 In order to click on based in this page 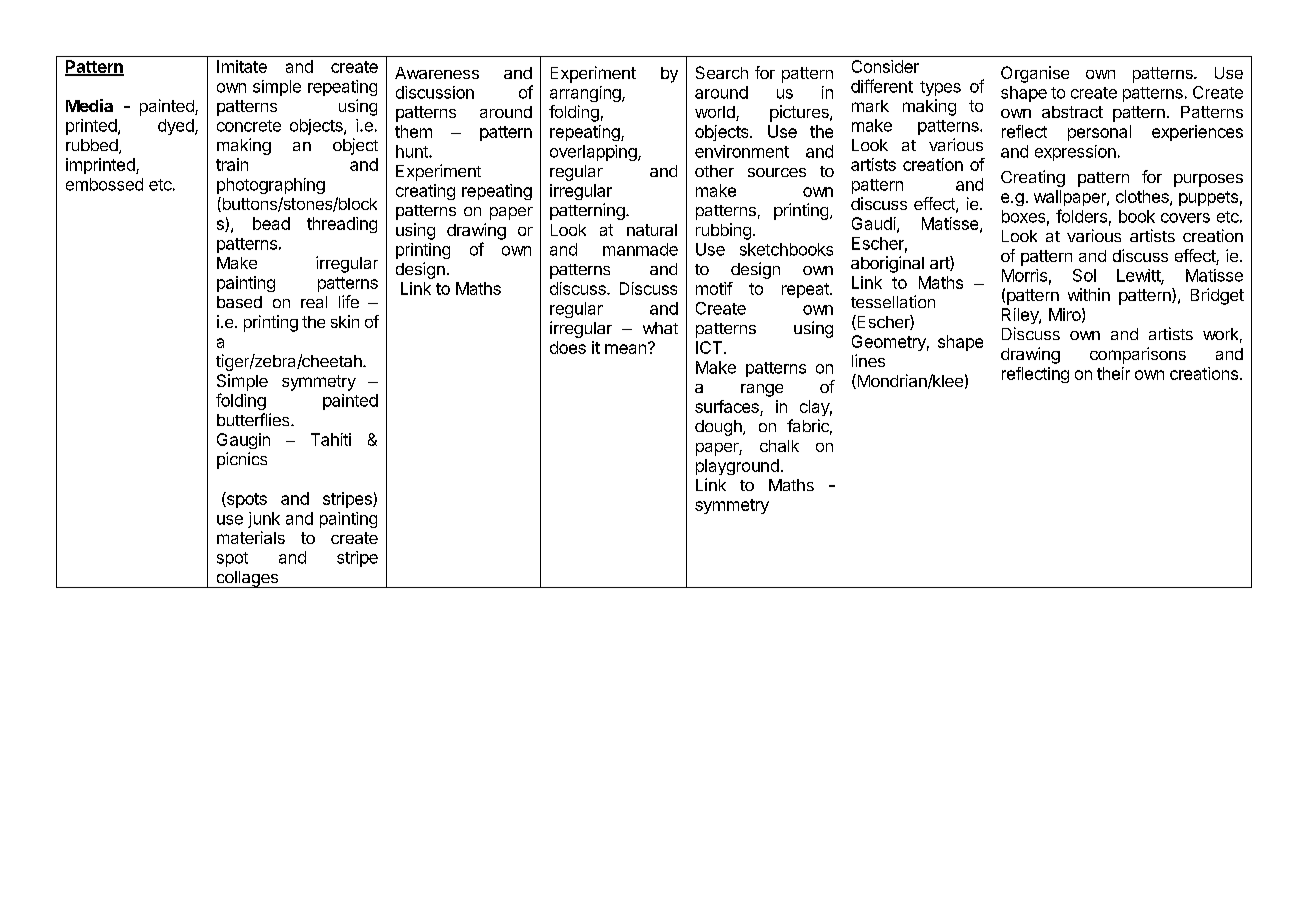, I will do `click(239, 302)`.
